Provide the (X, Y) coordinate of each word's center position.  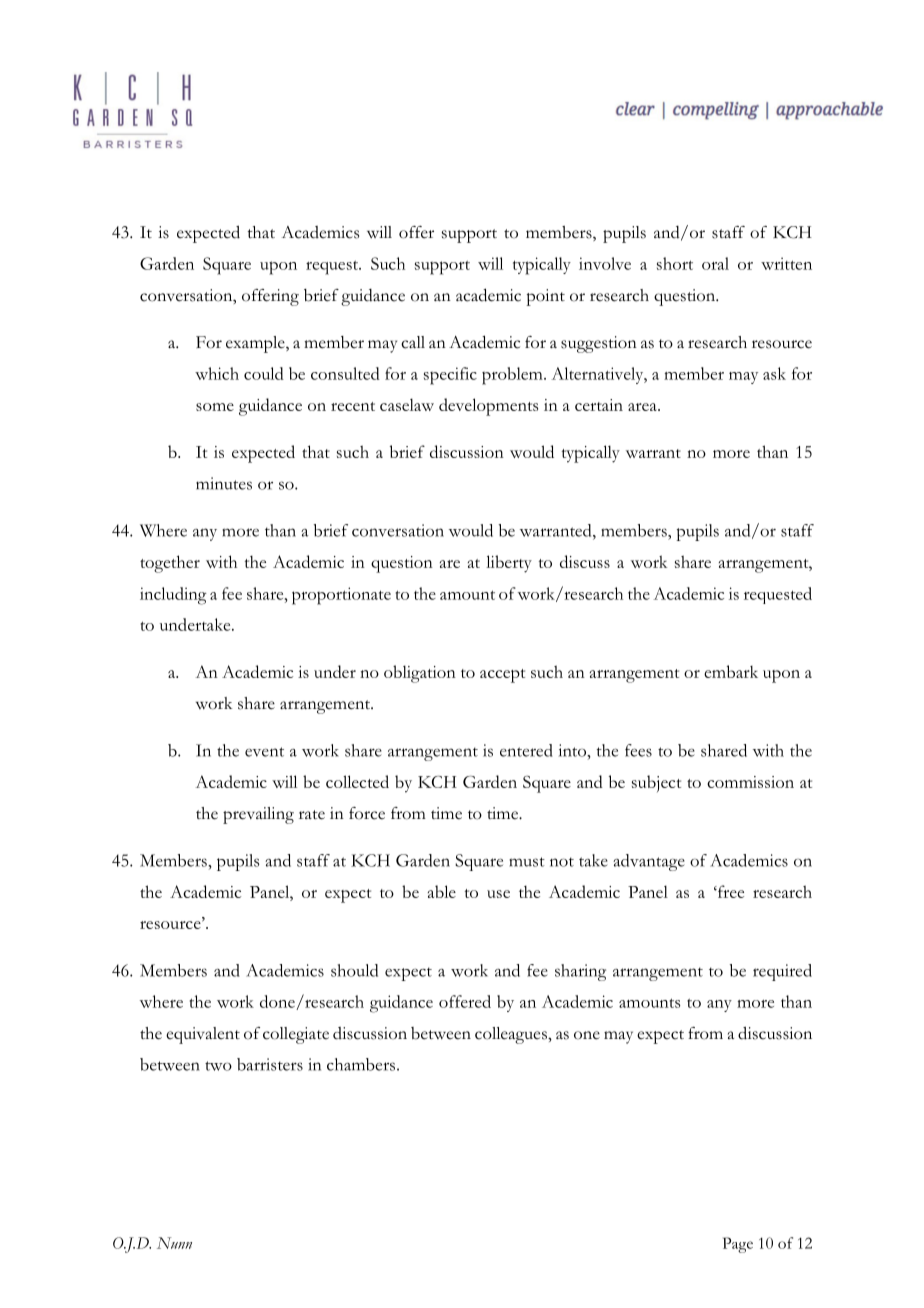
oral (715, 263)
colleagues (512, 1035)
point (545, 297)
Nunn (174, 1243)
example (256, 344)
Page (738, 1245)
